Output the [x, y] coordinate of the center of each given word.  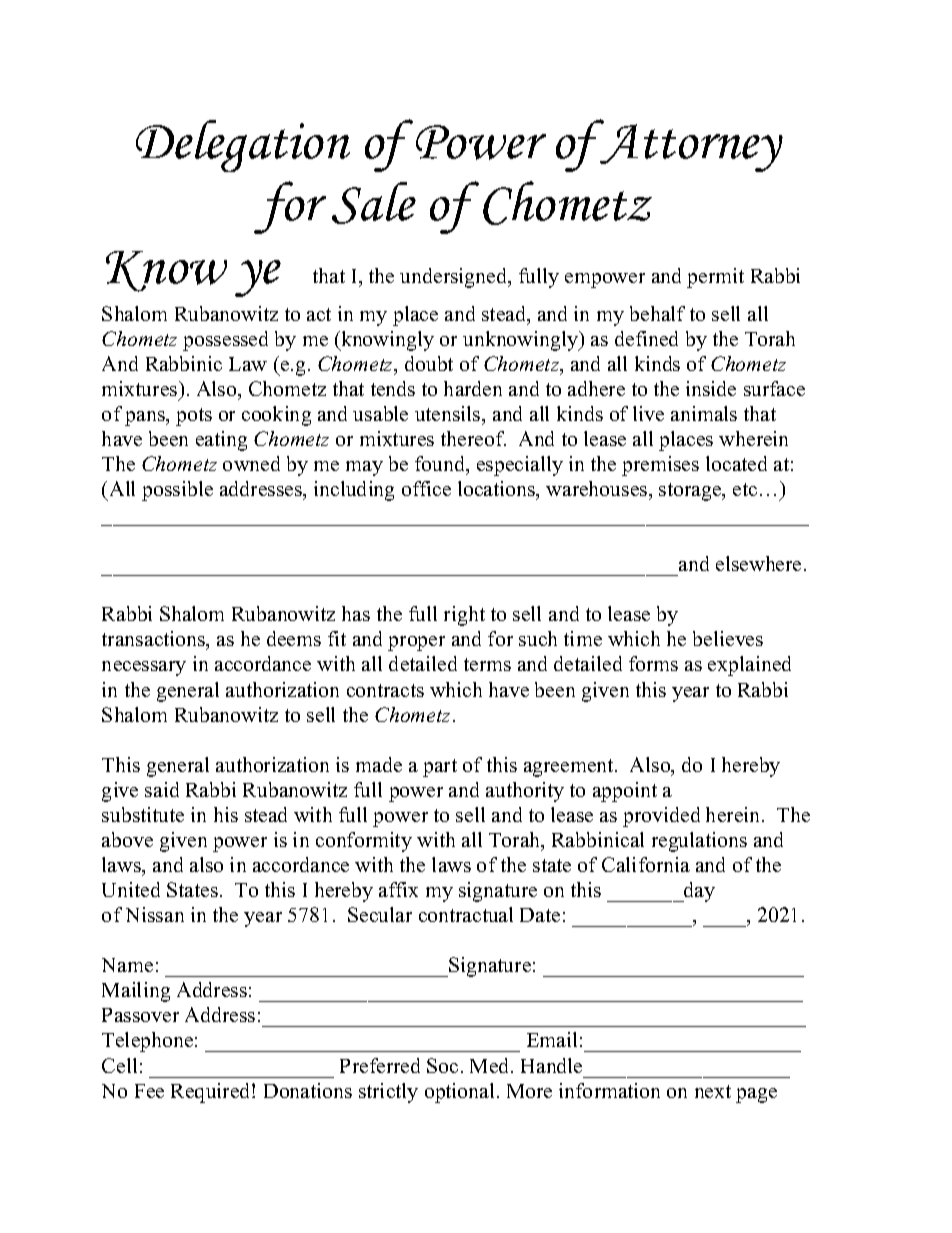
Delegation [243, 146]
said [162, 789]
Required [212, 1093]
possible [177, 491]
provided [661, 817]
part [440, 768]
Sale [374, 203]
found [441, 465]
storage [691, 492]
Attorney [690, 146]
